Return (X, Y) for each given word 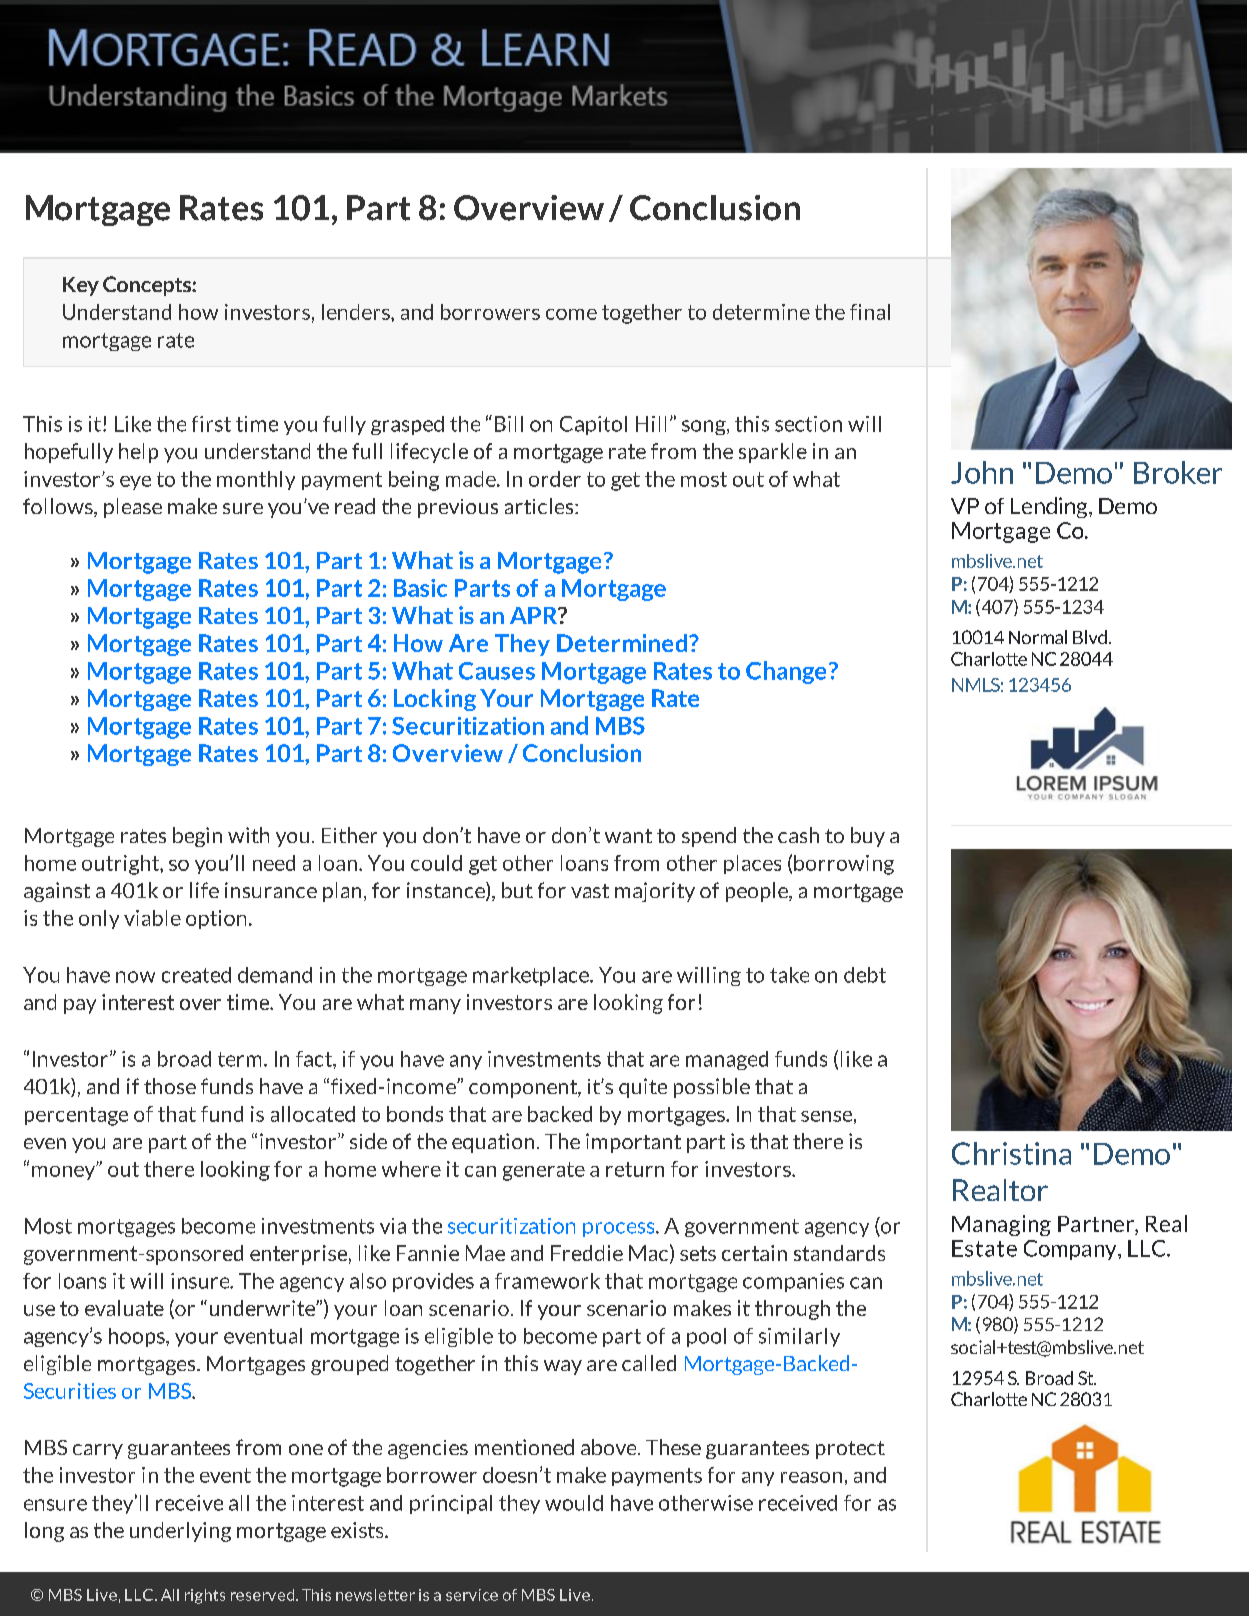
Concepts (148, 286)
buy (868, 837)
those (170, 1086)
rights (205, 1596)
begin (197, 837)
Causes (497, 671)
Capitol (593, 425)
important (633, 1143)
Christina (1011, 1153)
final (870, 312)
